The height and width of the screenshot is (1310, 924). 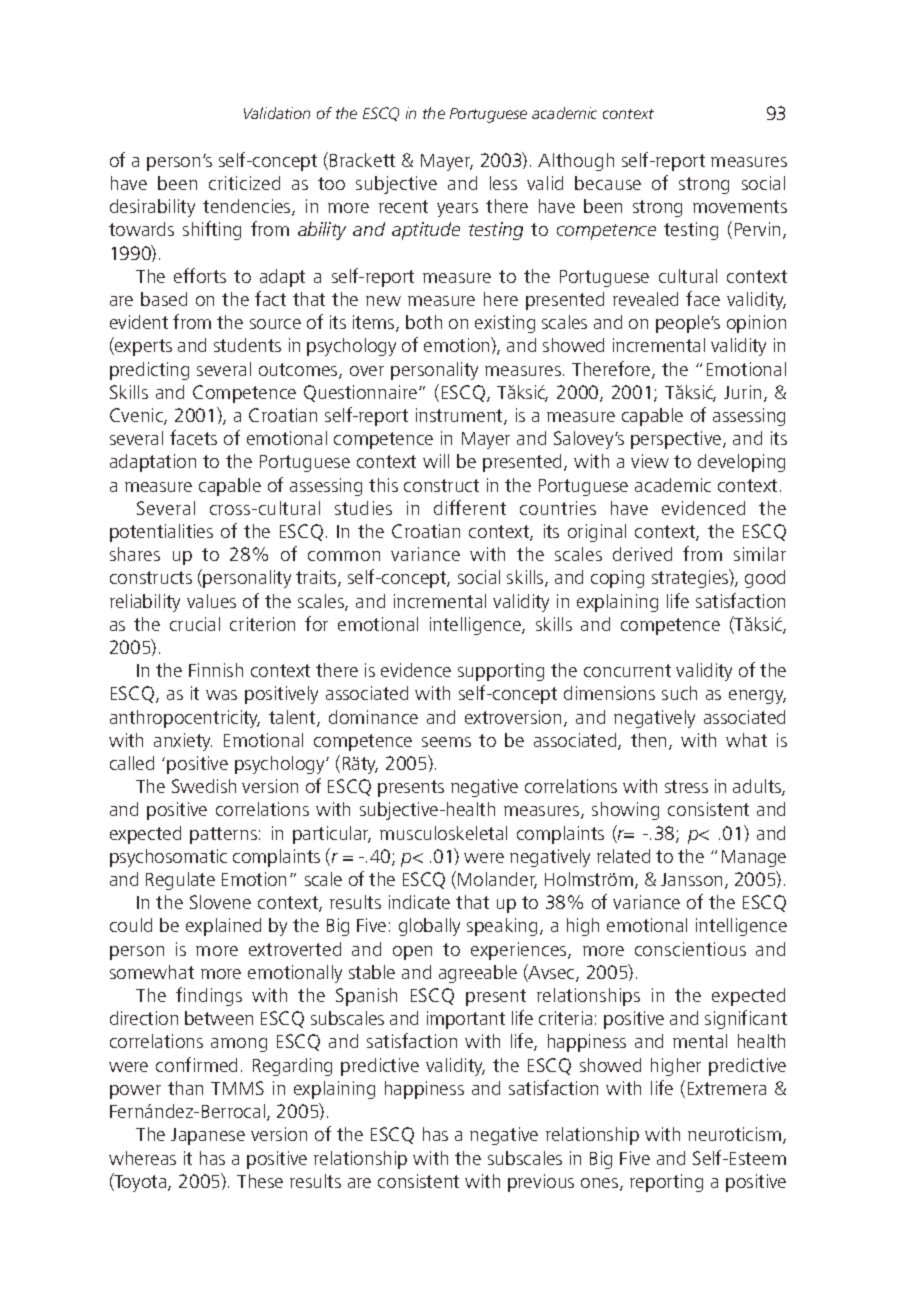 I want to click on movements, so click(x=740, y=206).
